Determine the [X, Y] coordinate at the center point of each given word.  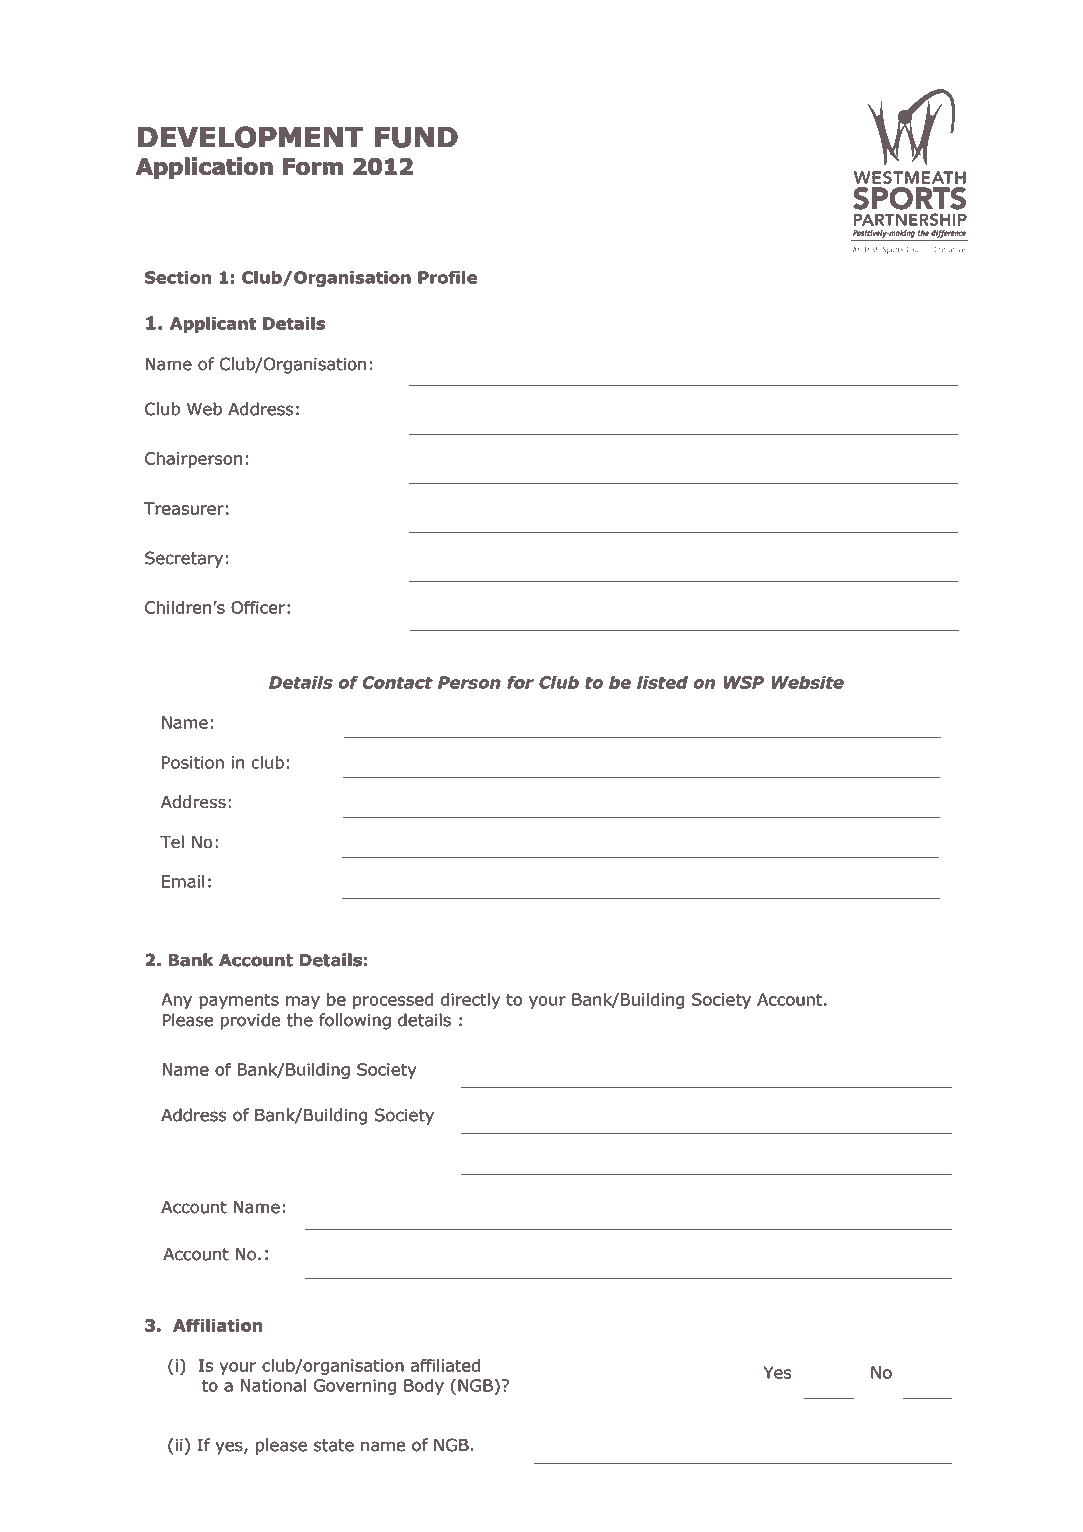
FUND [416, 137]
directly [470, 1001]
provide [250, 1021]
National [273, 1385]
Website [807, 682]
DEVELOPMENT [250, 137]
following [355, 1021]
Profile [447, 277]
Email [183, 881]
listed [662, 682]
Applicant [213, 325]
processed [393, 1001]
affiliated [445, 1365]
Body [424, 1387]
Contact [397, 682]
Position [193, 762]
